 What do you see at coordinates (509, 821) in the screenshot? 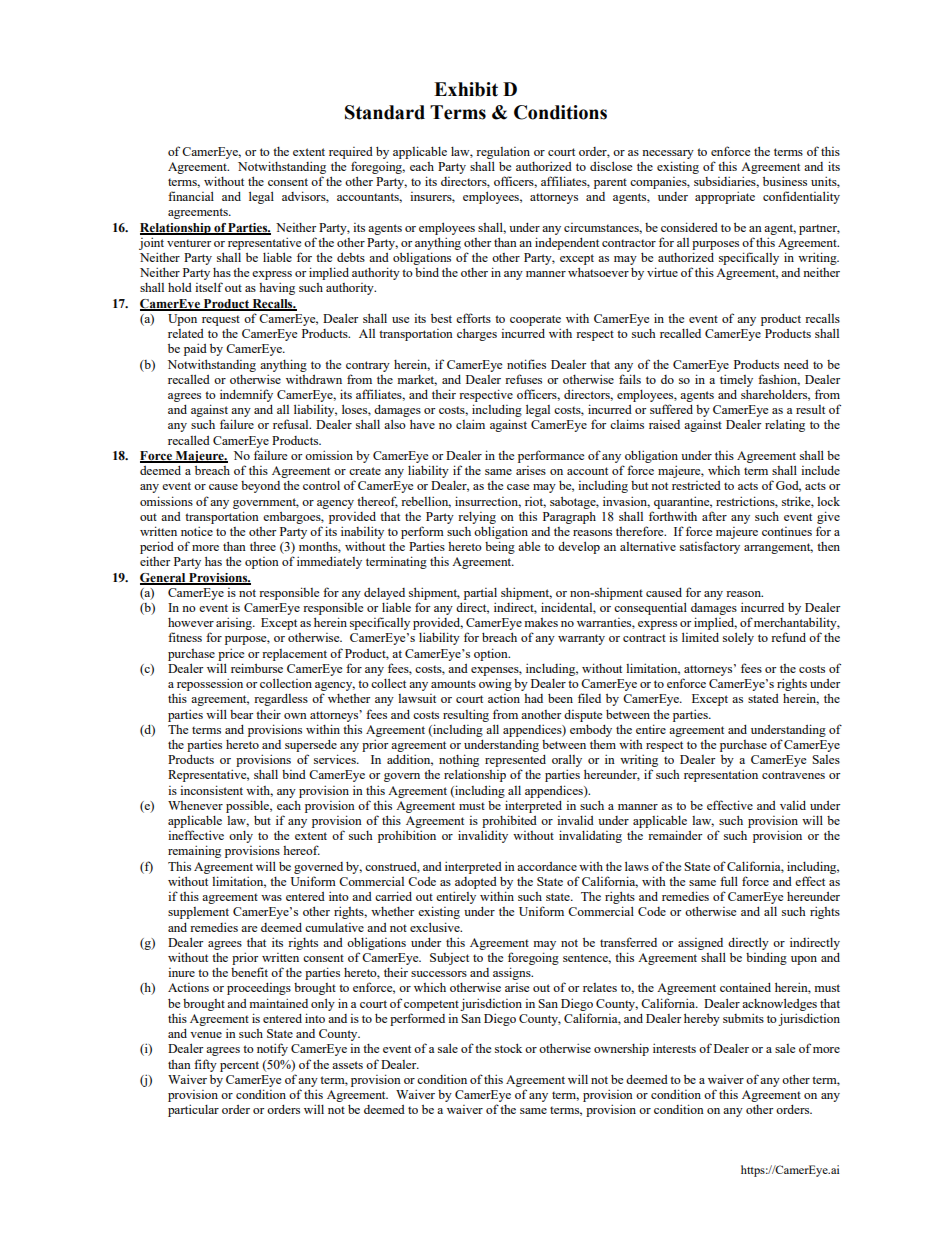
I see `prohibited` at bounding box center [509, 821].
